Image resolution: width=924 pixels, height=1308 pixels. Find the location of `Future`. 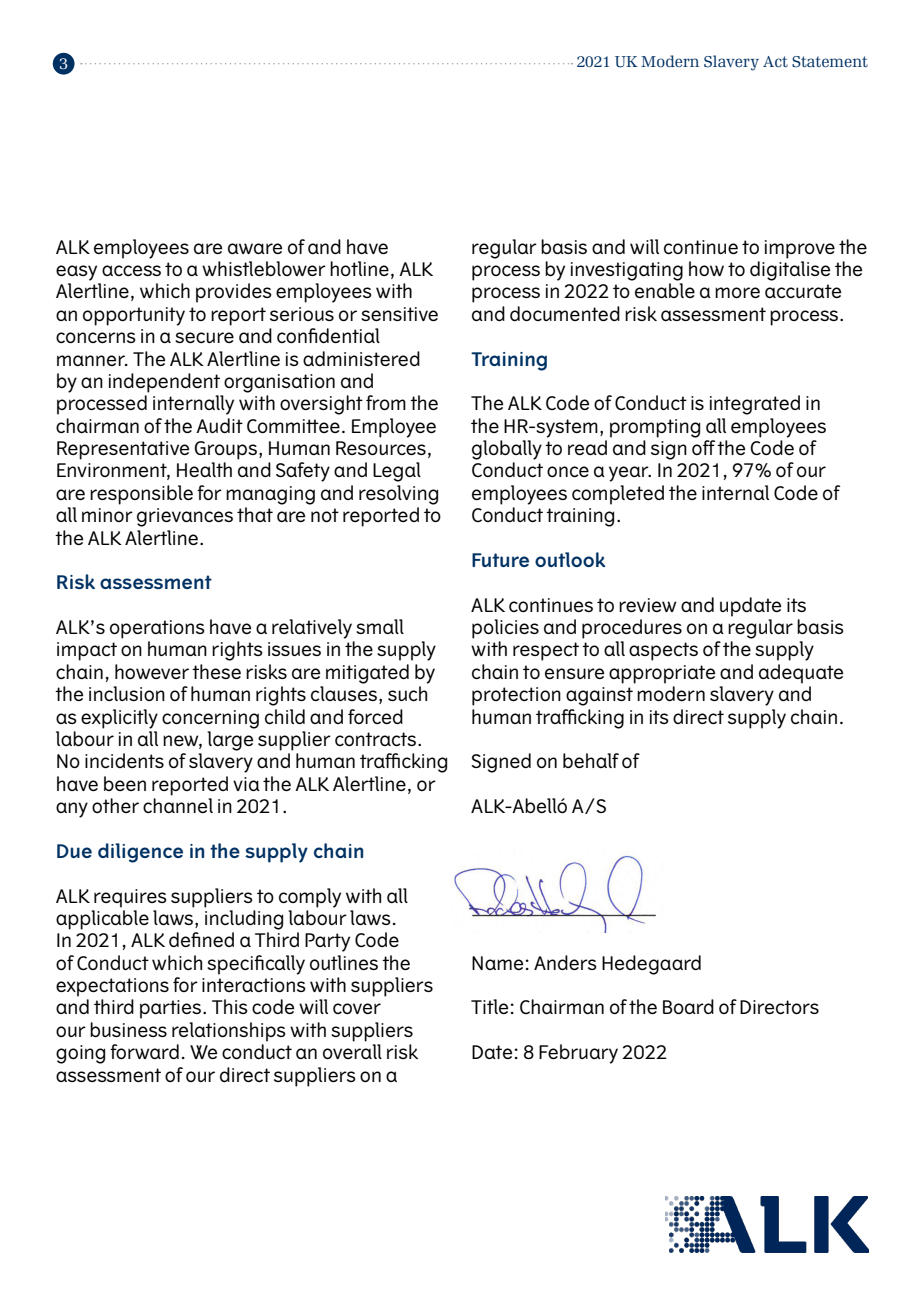

Future is located at coordinates (500, 560).
